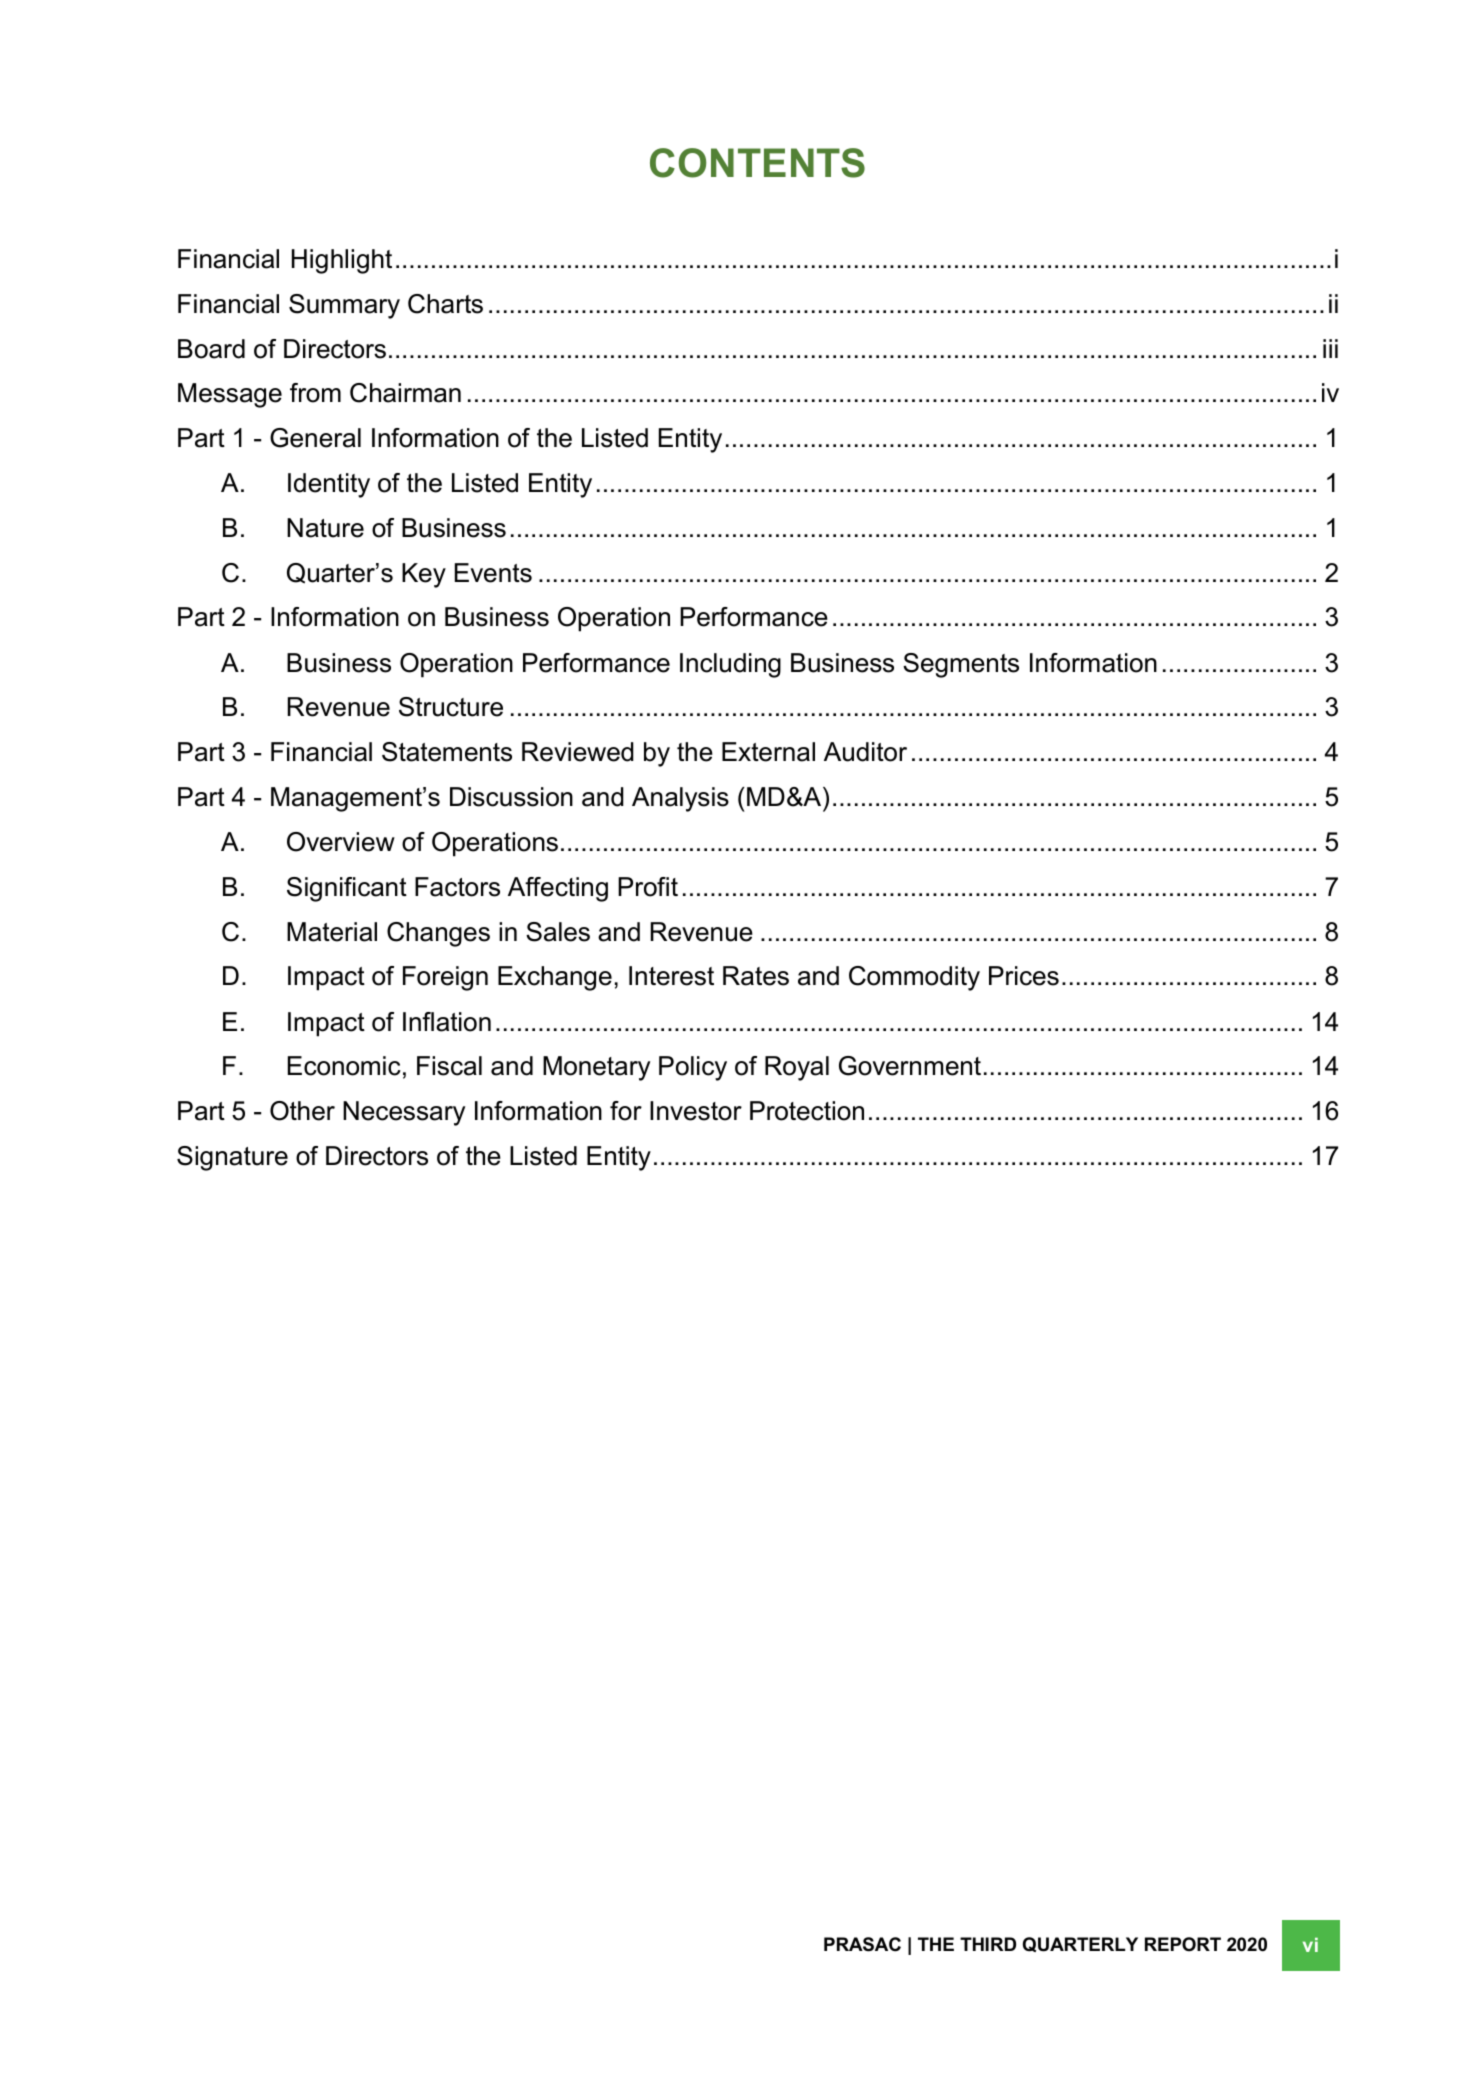 The width and height of the image is (1481, 2094). Describe the element at coordinates (910, 1066) in the image. I see `Government` at that location.
